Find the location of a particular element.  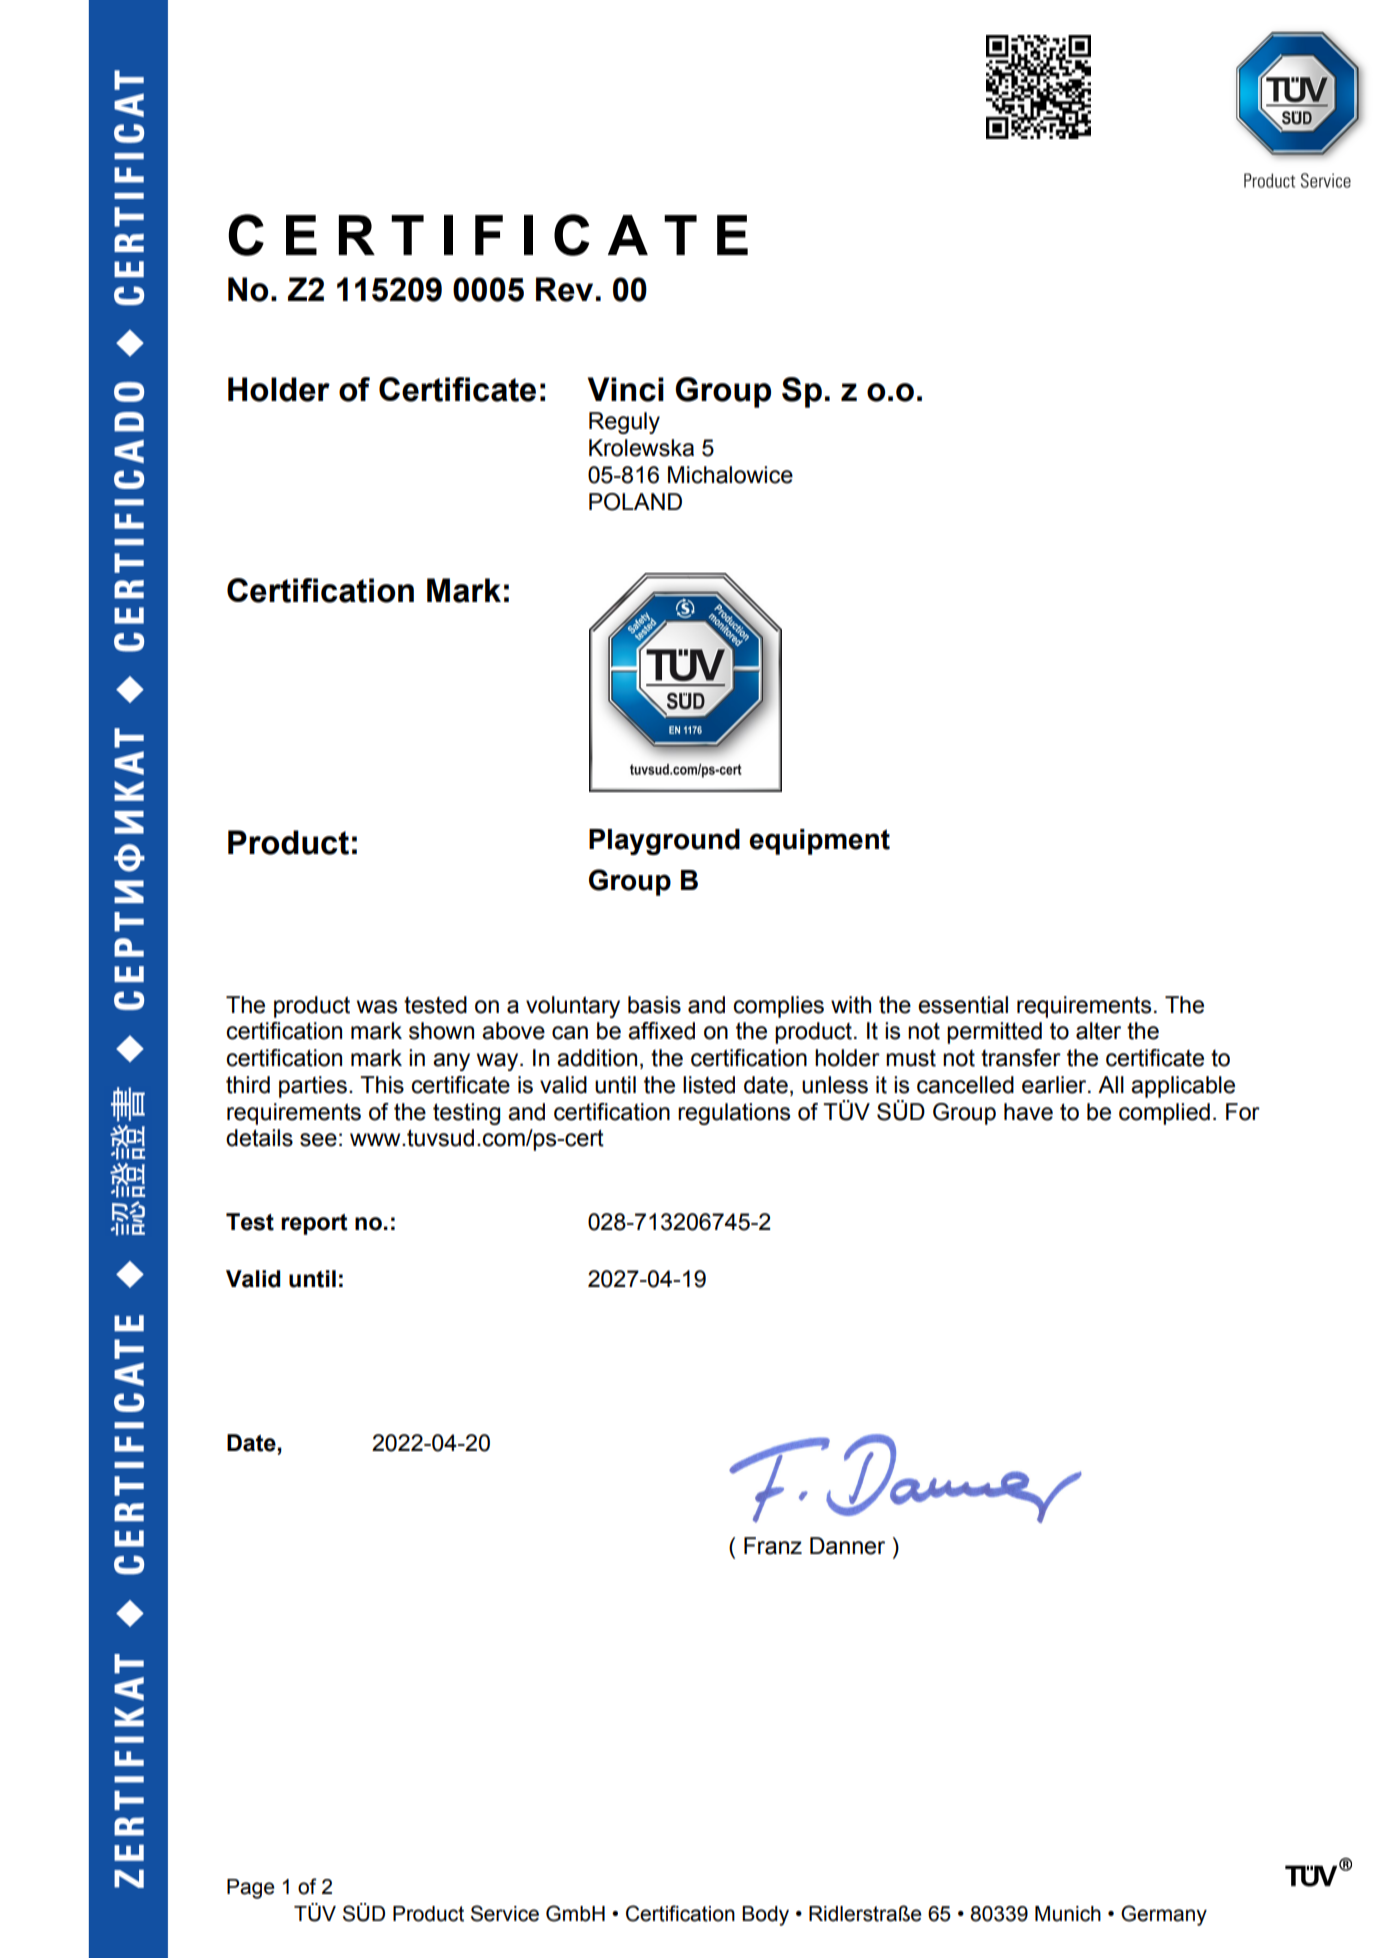

Page is located at coordinates (251, 1889).
